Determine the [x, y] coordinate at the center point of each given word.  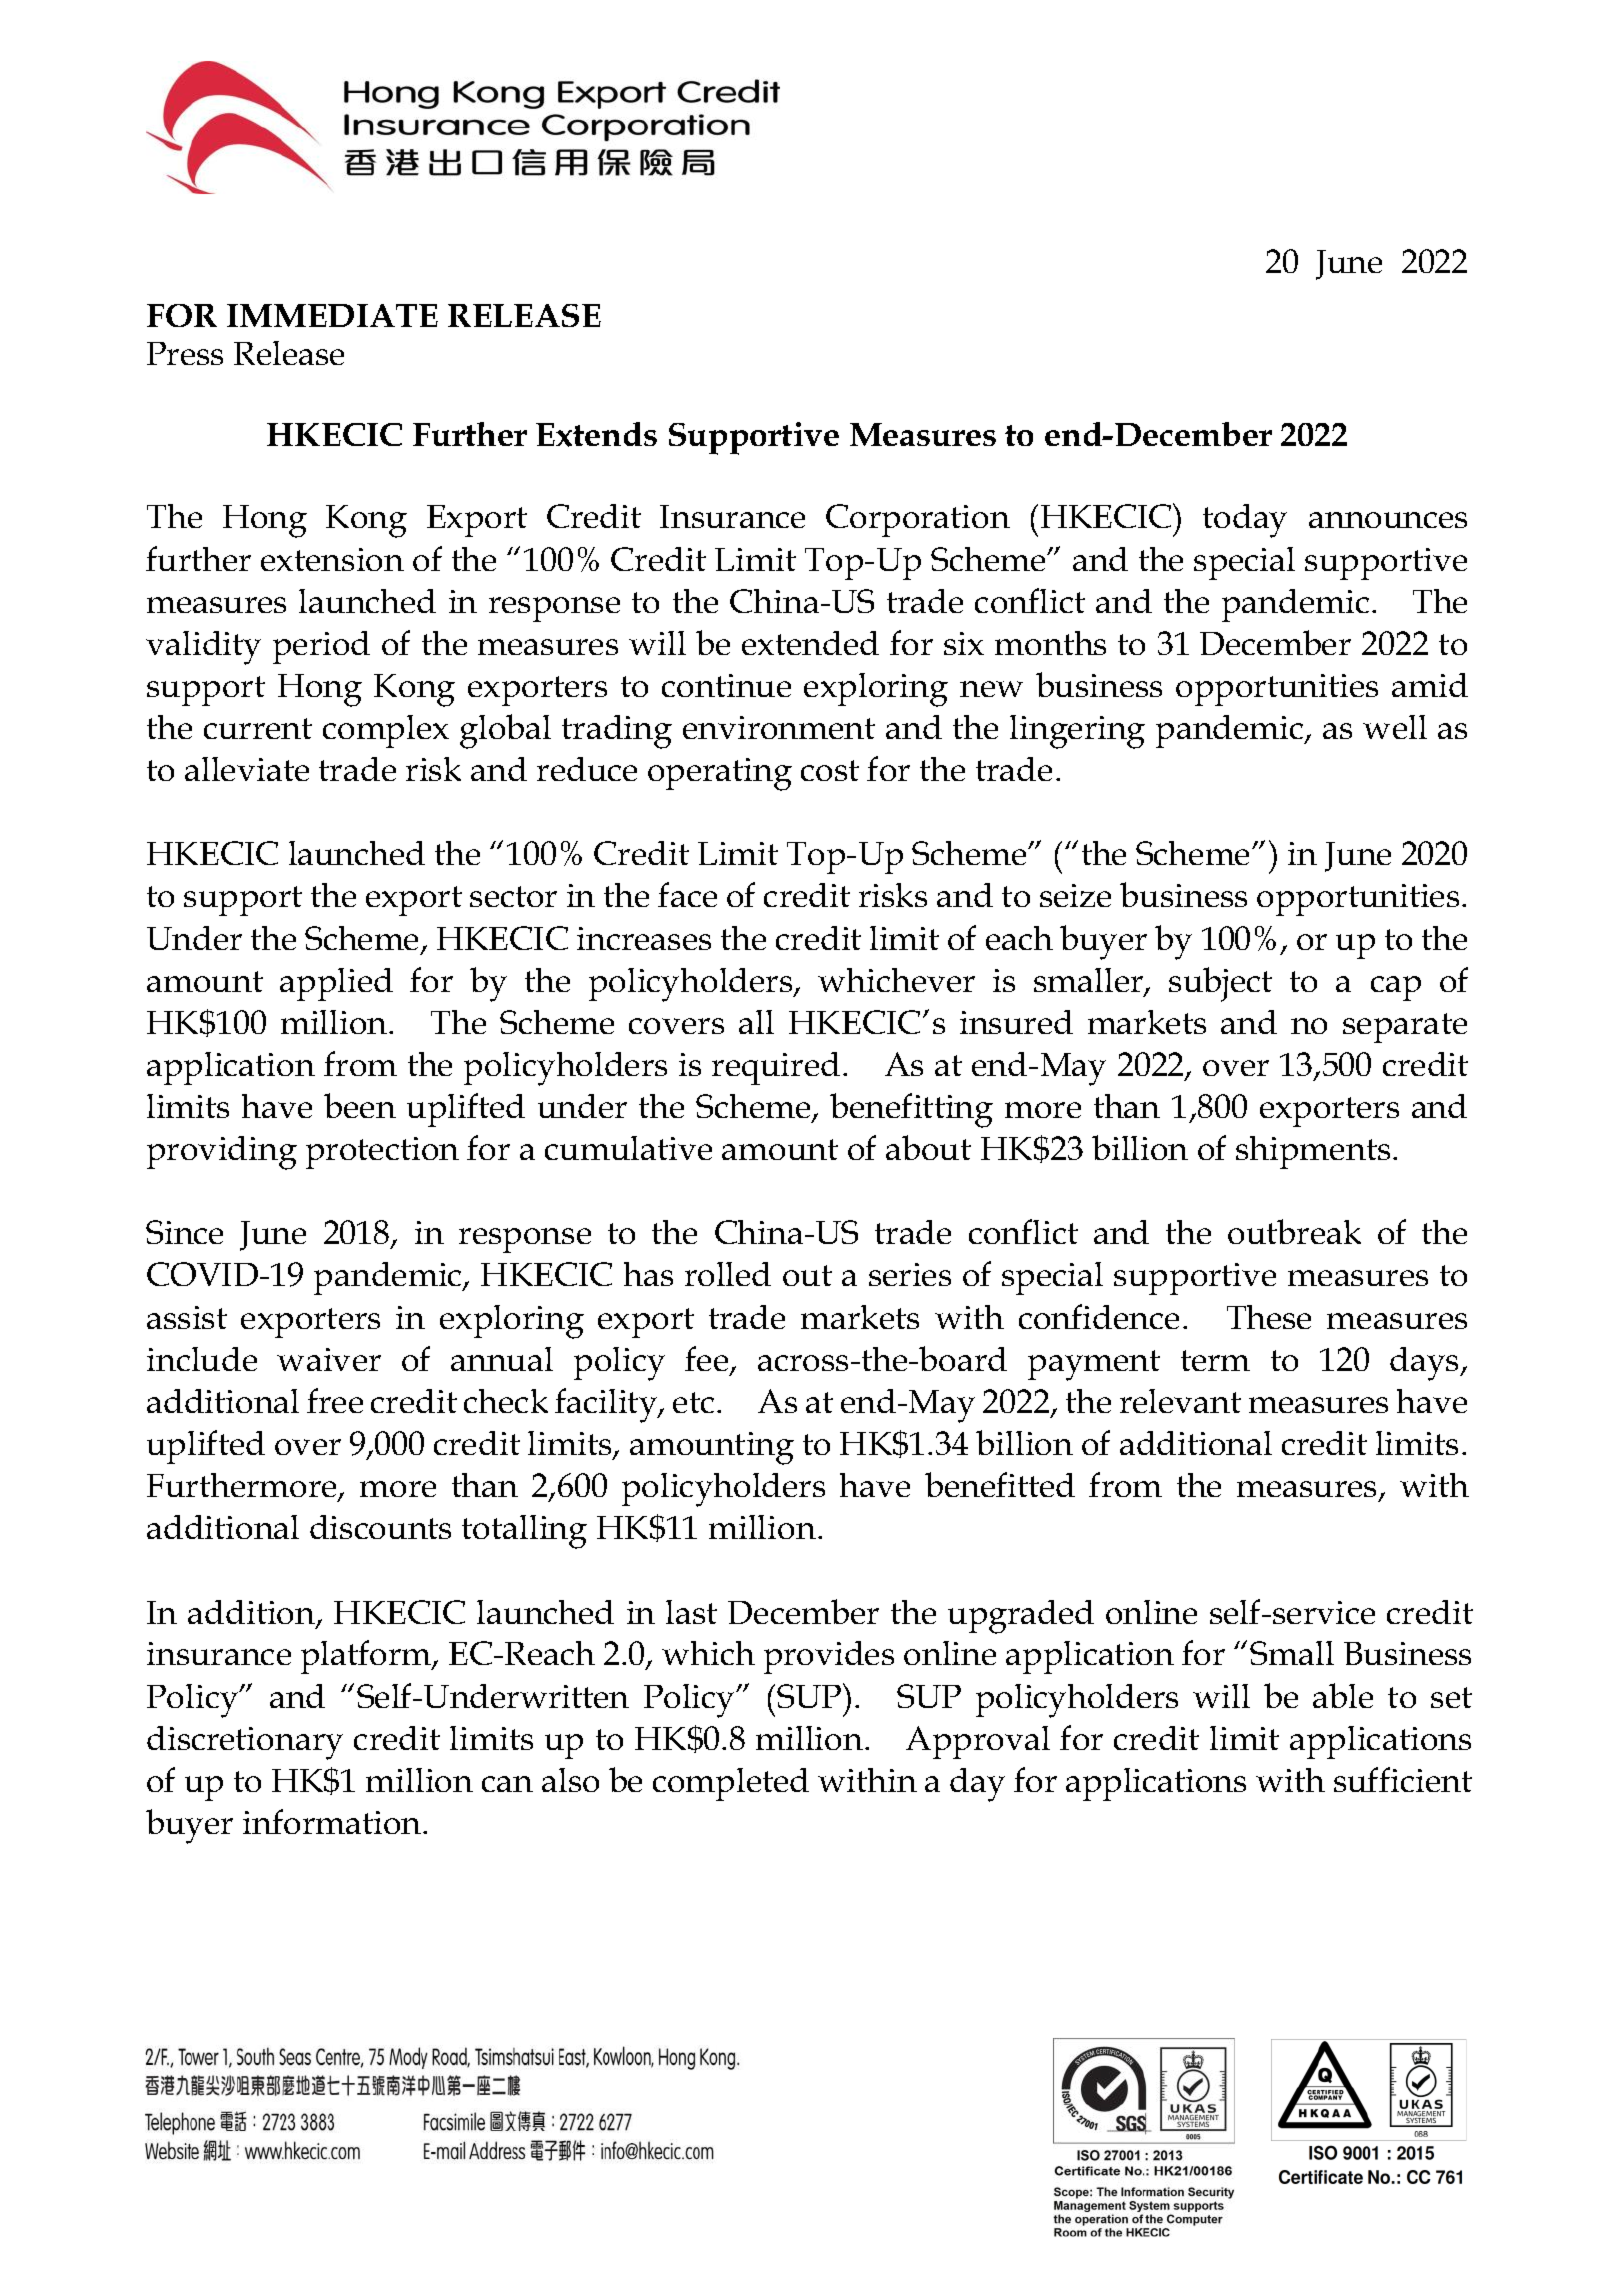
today [1245, 521]
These [1269, 1317]
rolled [728, 1274]
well [1395, 727]
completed [731, 1784]
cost [830, 770]
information [333, 1821]
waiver [329, 1359]
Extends [596, 434]
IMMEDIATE [332, 315]
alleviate [247, 769]
